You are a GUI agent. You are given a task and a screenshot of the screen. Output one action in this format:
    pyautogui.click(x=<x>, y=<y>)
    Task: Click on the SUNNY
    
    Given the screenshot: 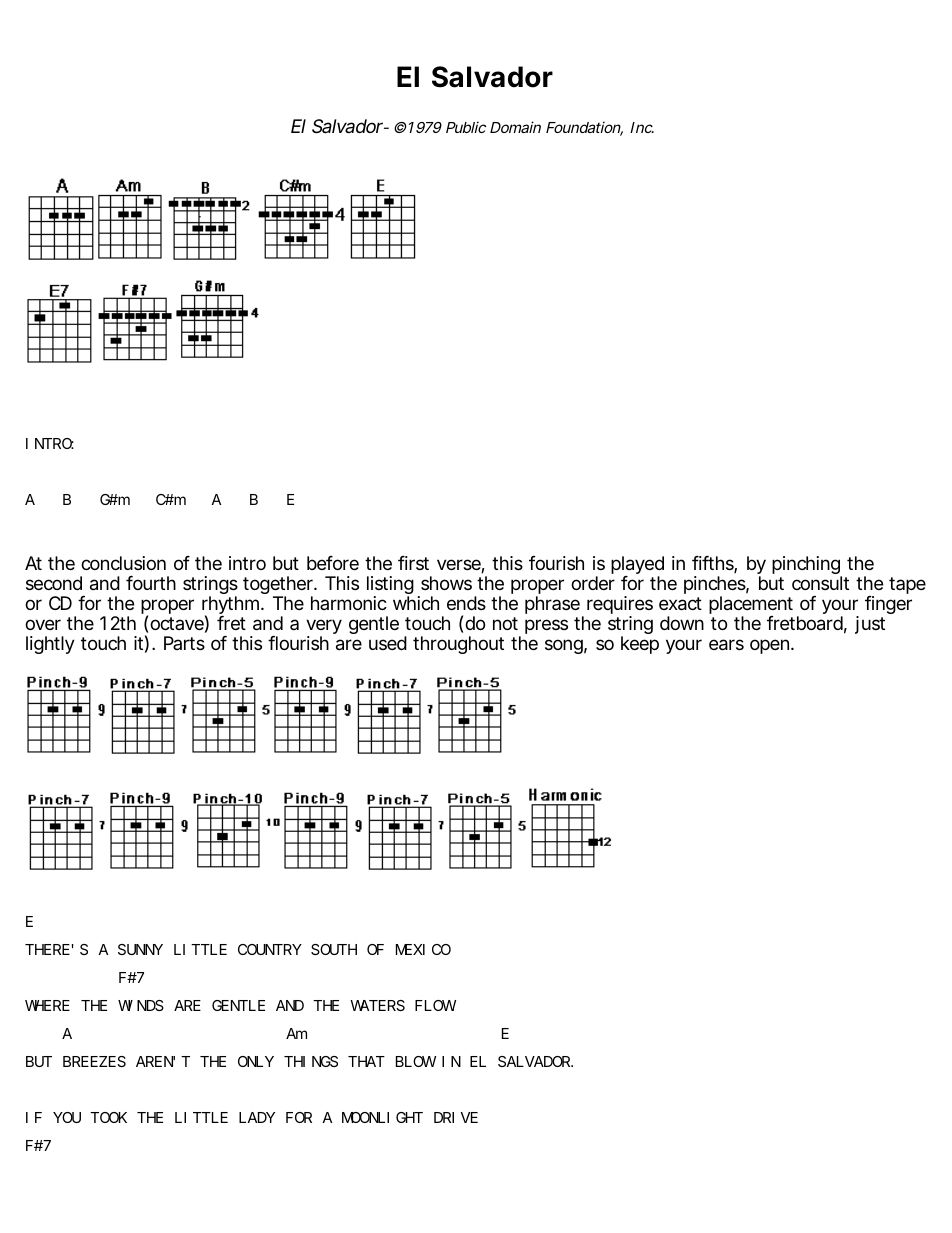 What is the action you would take?
    pyautogui.click(x=140, y=949)
